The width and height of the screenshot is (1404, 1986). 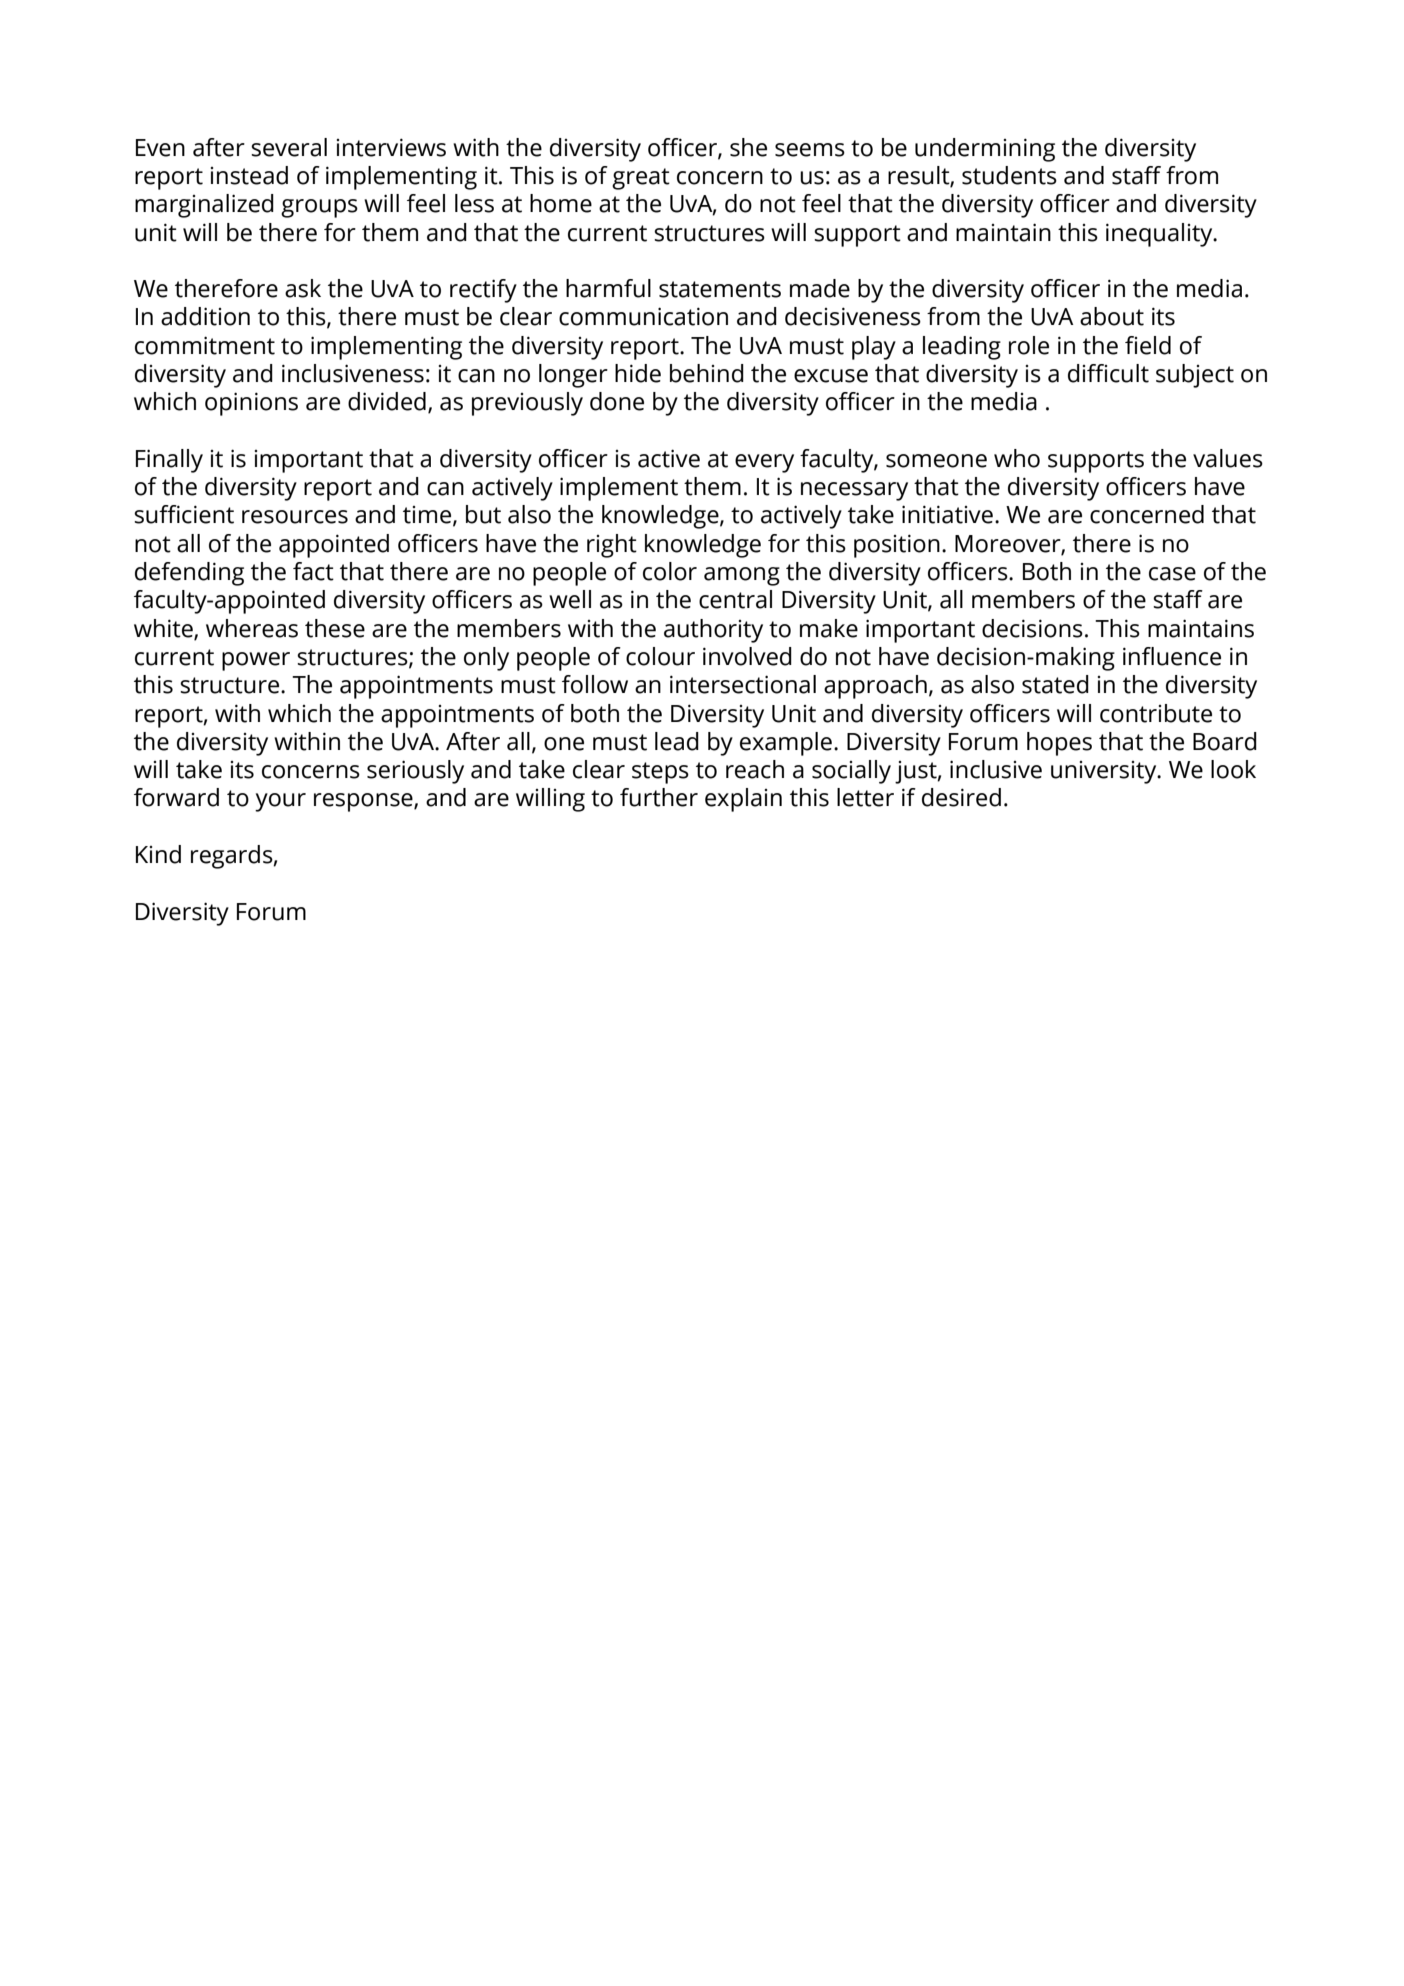 What do you see at coordinates (743, 800) in the screenshot?
I see `explain` at bounding box center [743, 800].
